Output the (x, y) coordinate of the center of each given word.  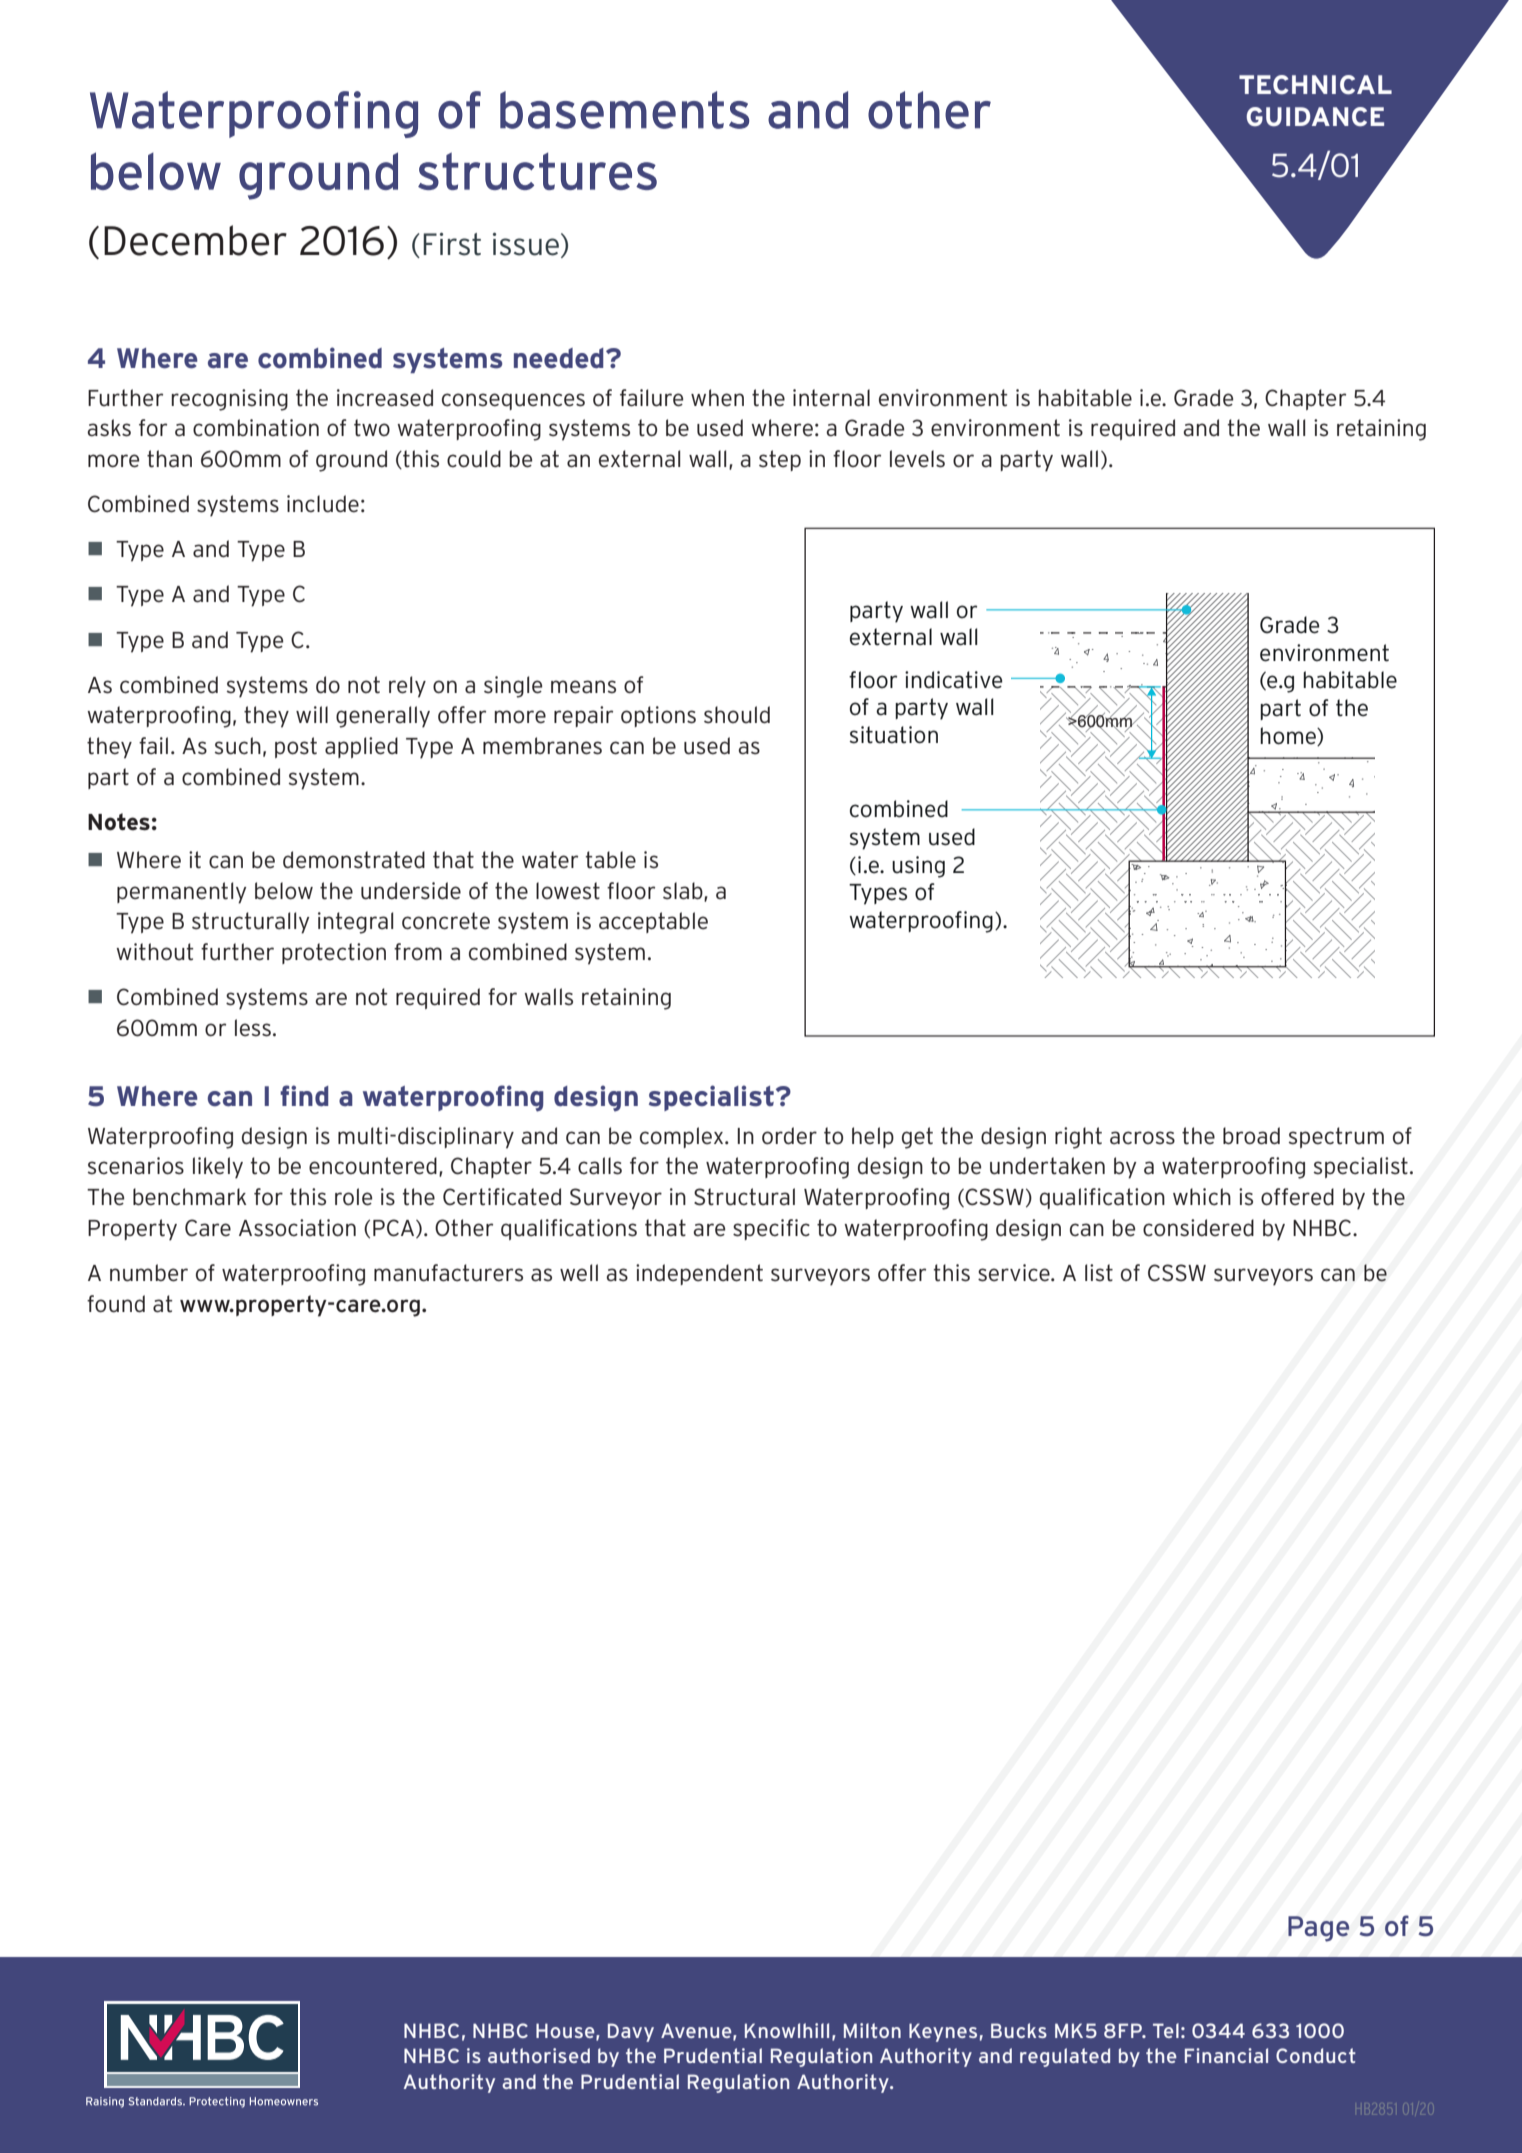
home (1289, 736)
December (195, 240)
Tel (1166, 2030)
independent (699, 1274)
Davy (631, 2032)
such (237, 746)
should (737, 715)
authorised (539, 2055)
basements (624, 110)
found (116, 1304)
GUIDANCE (1315, 117)
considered (1198, 1228)
